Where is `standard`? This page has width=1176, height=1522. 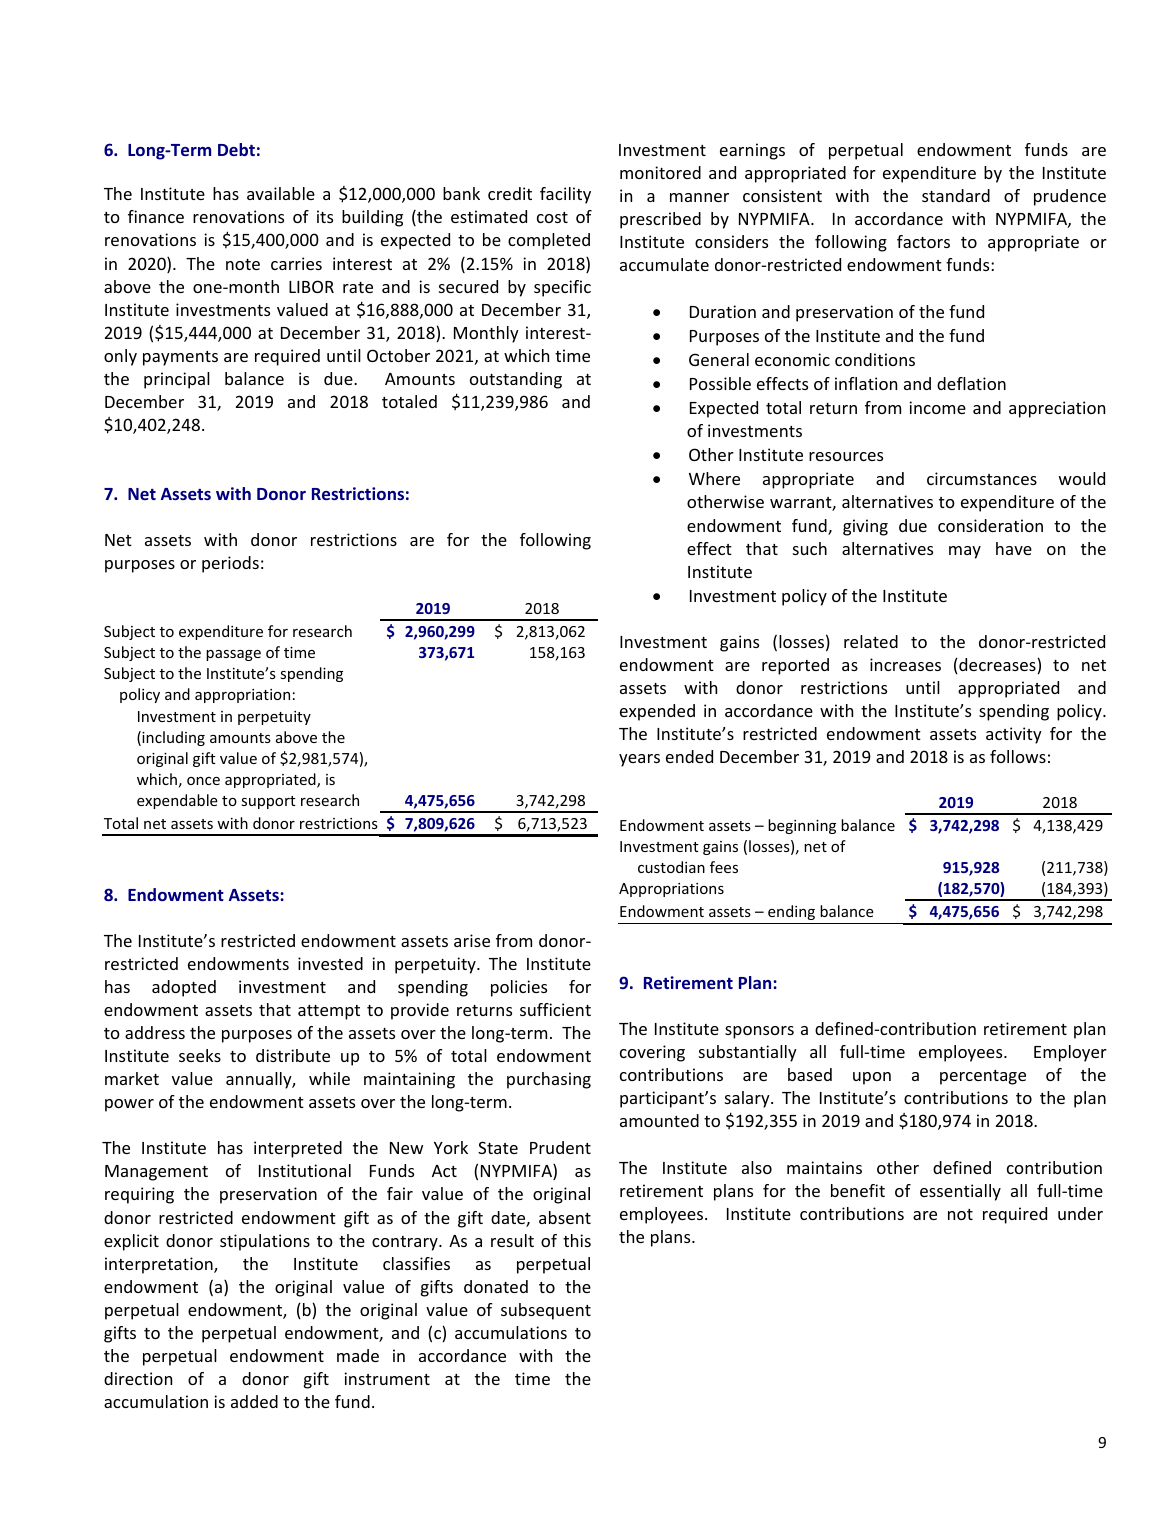
standard is located at coordinates (956, 195).
